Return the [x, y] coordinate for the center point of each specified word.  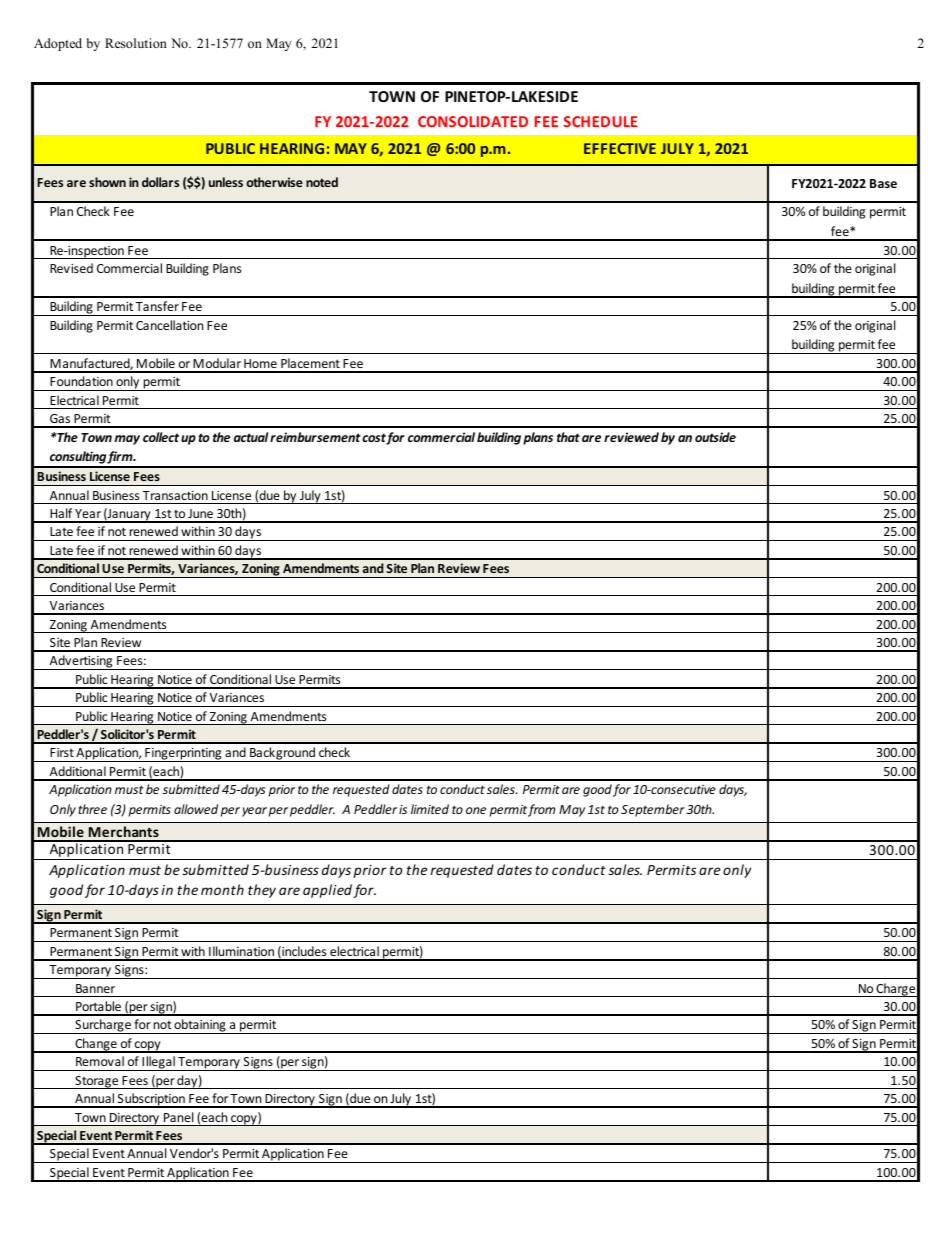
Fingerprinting [183, 755]
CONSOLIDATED [473, 121]
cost [374, 439]
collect [161, 437]
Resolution [136, 43]
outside [715, 437]
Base [883, 183]
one [476, 810]
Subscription [151, 1100]
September [653, 810]
